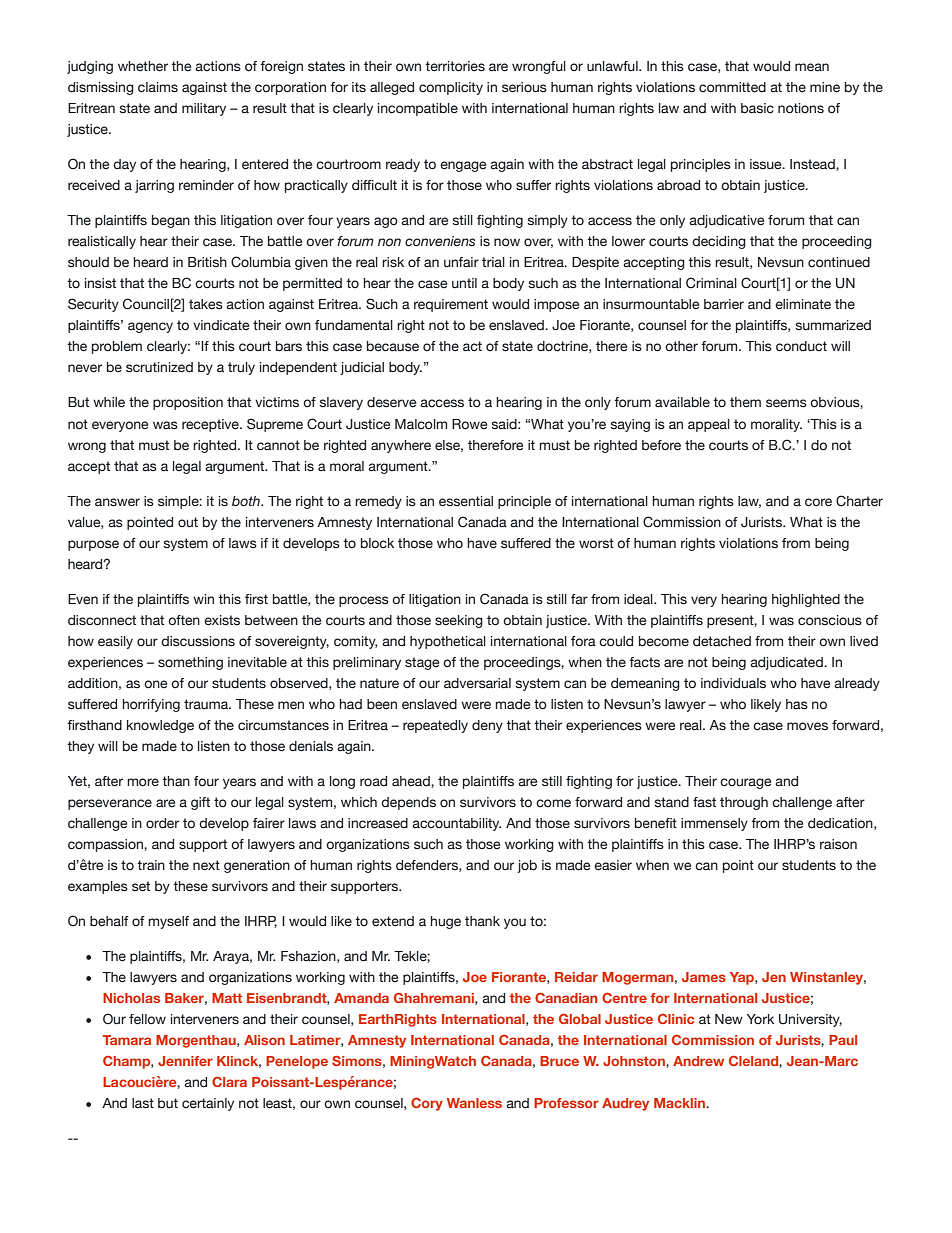 The width and height of the document is (952, 1233). What do you see at coordinates (158, 87) in the document?
I see `claims` at bounding box center [158, 87].
